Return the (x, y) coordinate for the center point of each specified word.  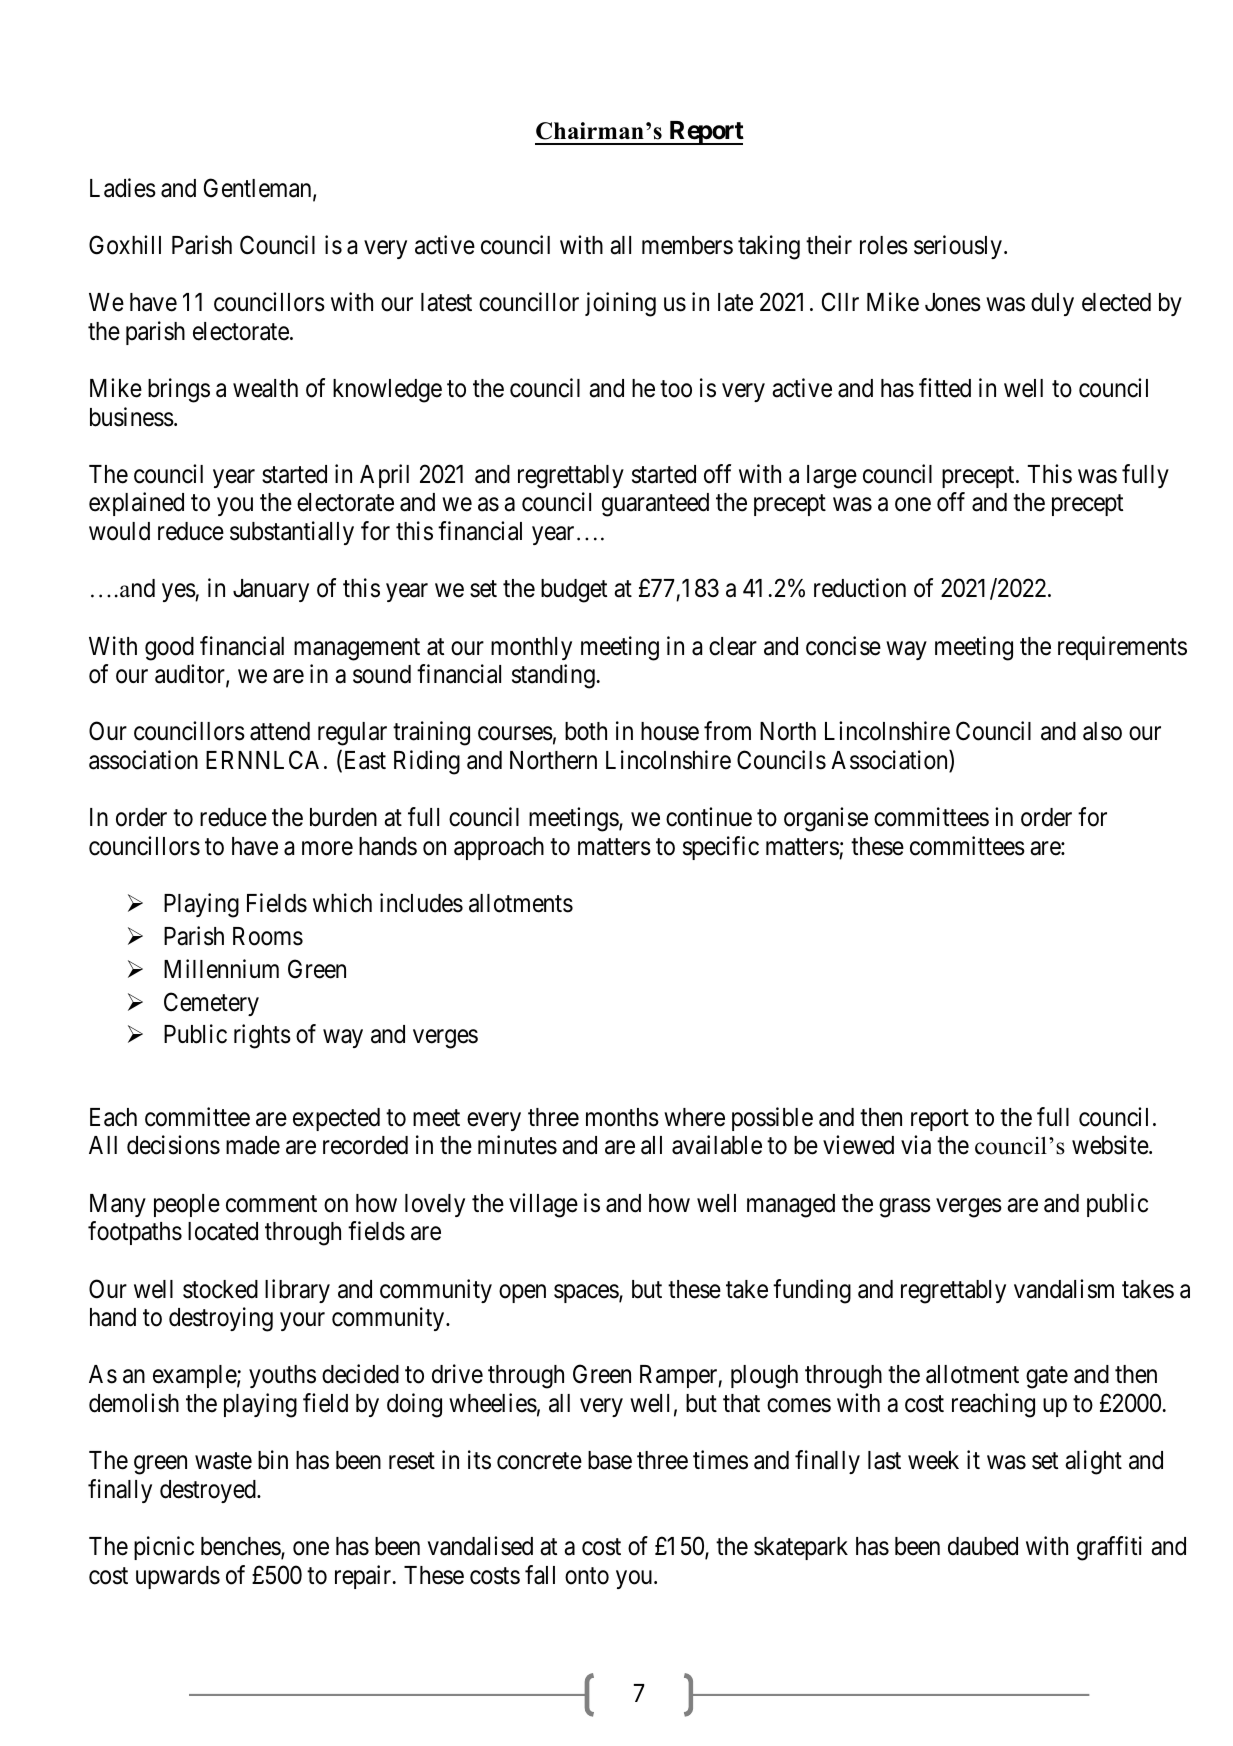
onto (587, 1576)
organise (826, 819)
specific (721, 848)
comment (271, 1204)
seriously (958, 247)
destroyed (209, 1491)
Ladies (123, 188)
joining (620, 304)
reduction (860, 588)
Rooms (268, 936)
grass (905, 1208)
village (543, 1205)
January (271, 590)
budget (574, 591)
